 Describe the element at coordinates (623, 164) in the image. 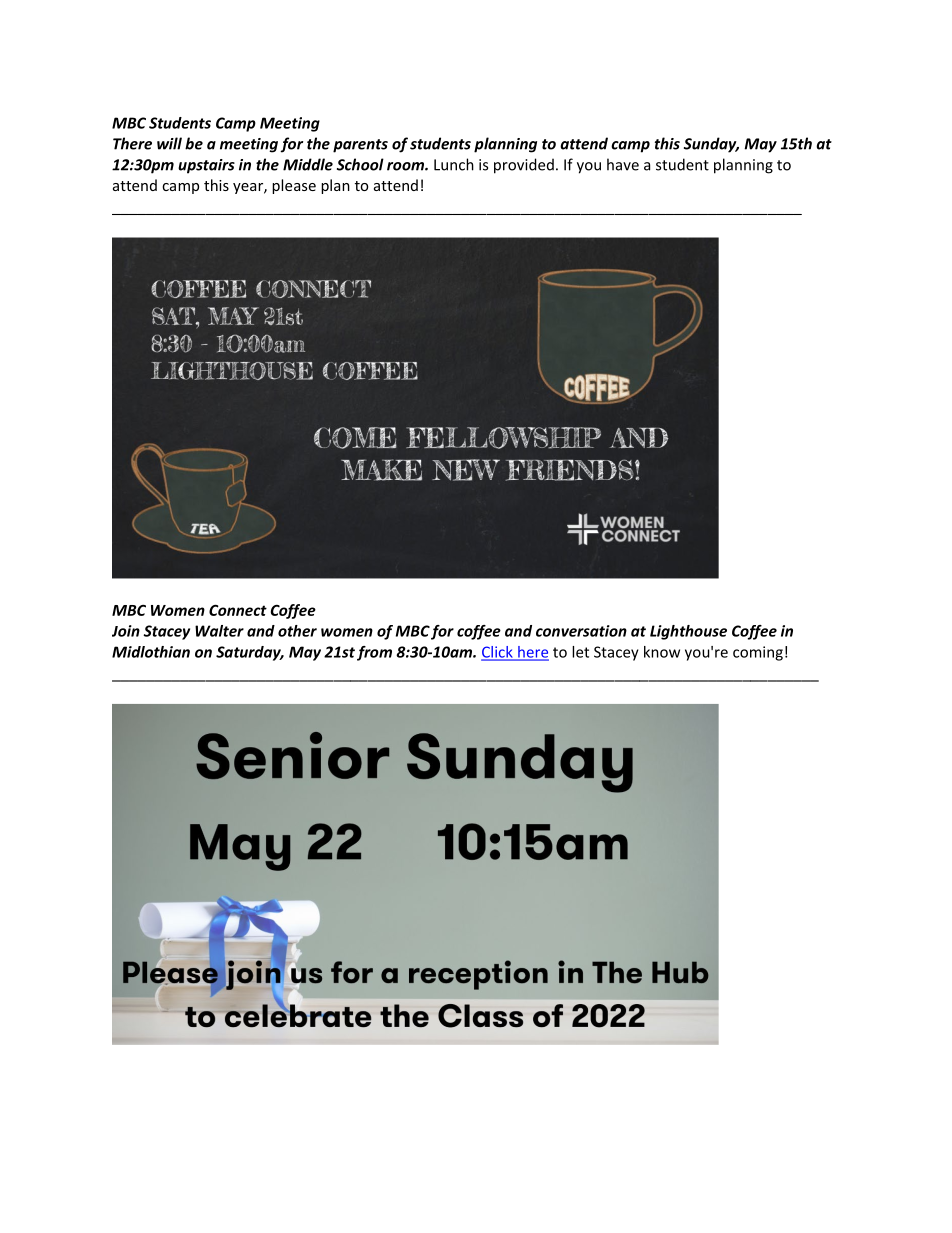

I see `have` at that location.
